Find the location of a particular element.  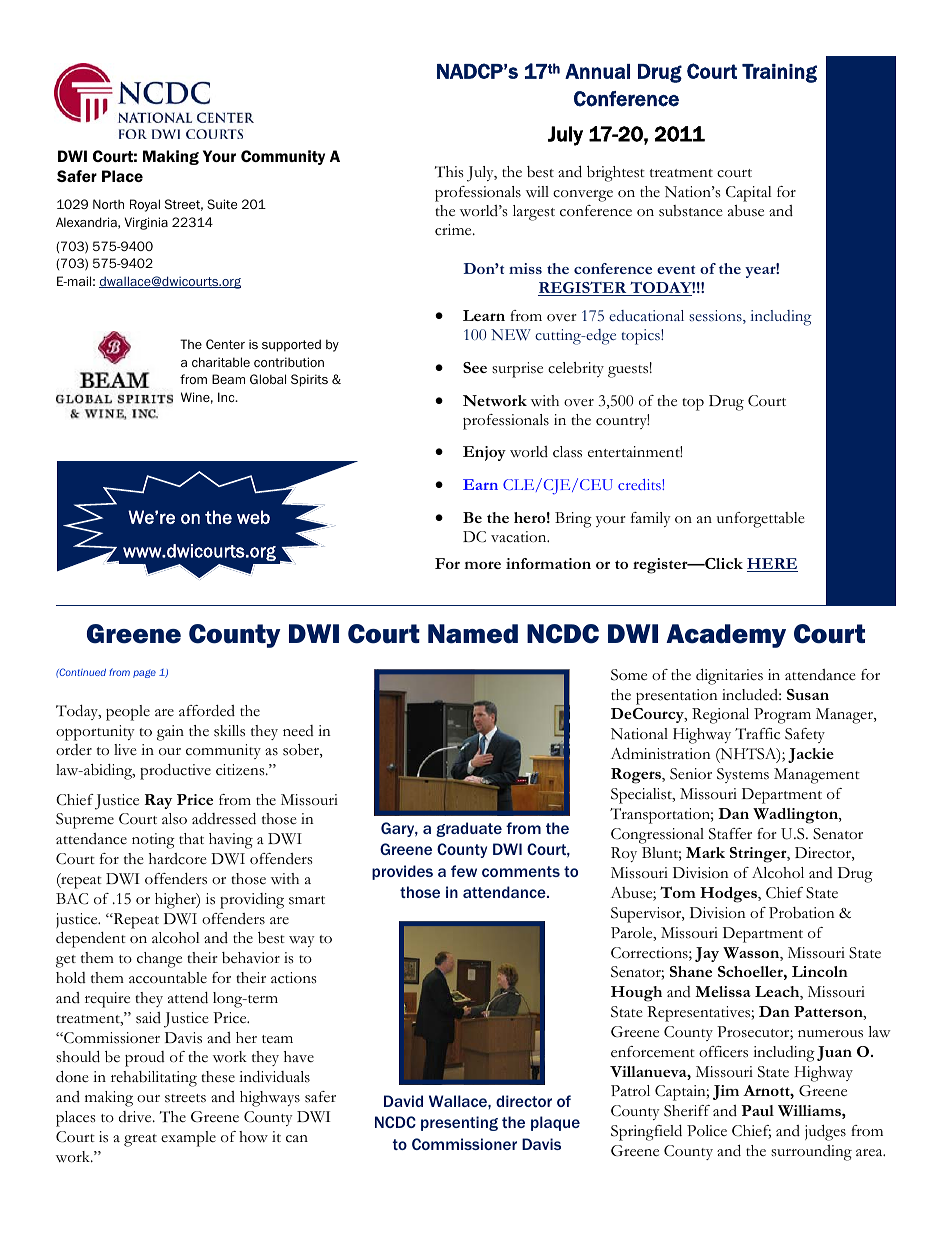

Paul is located at coordinates (757, 1110).
